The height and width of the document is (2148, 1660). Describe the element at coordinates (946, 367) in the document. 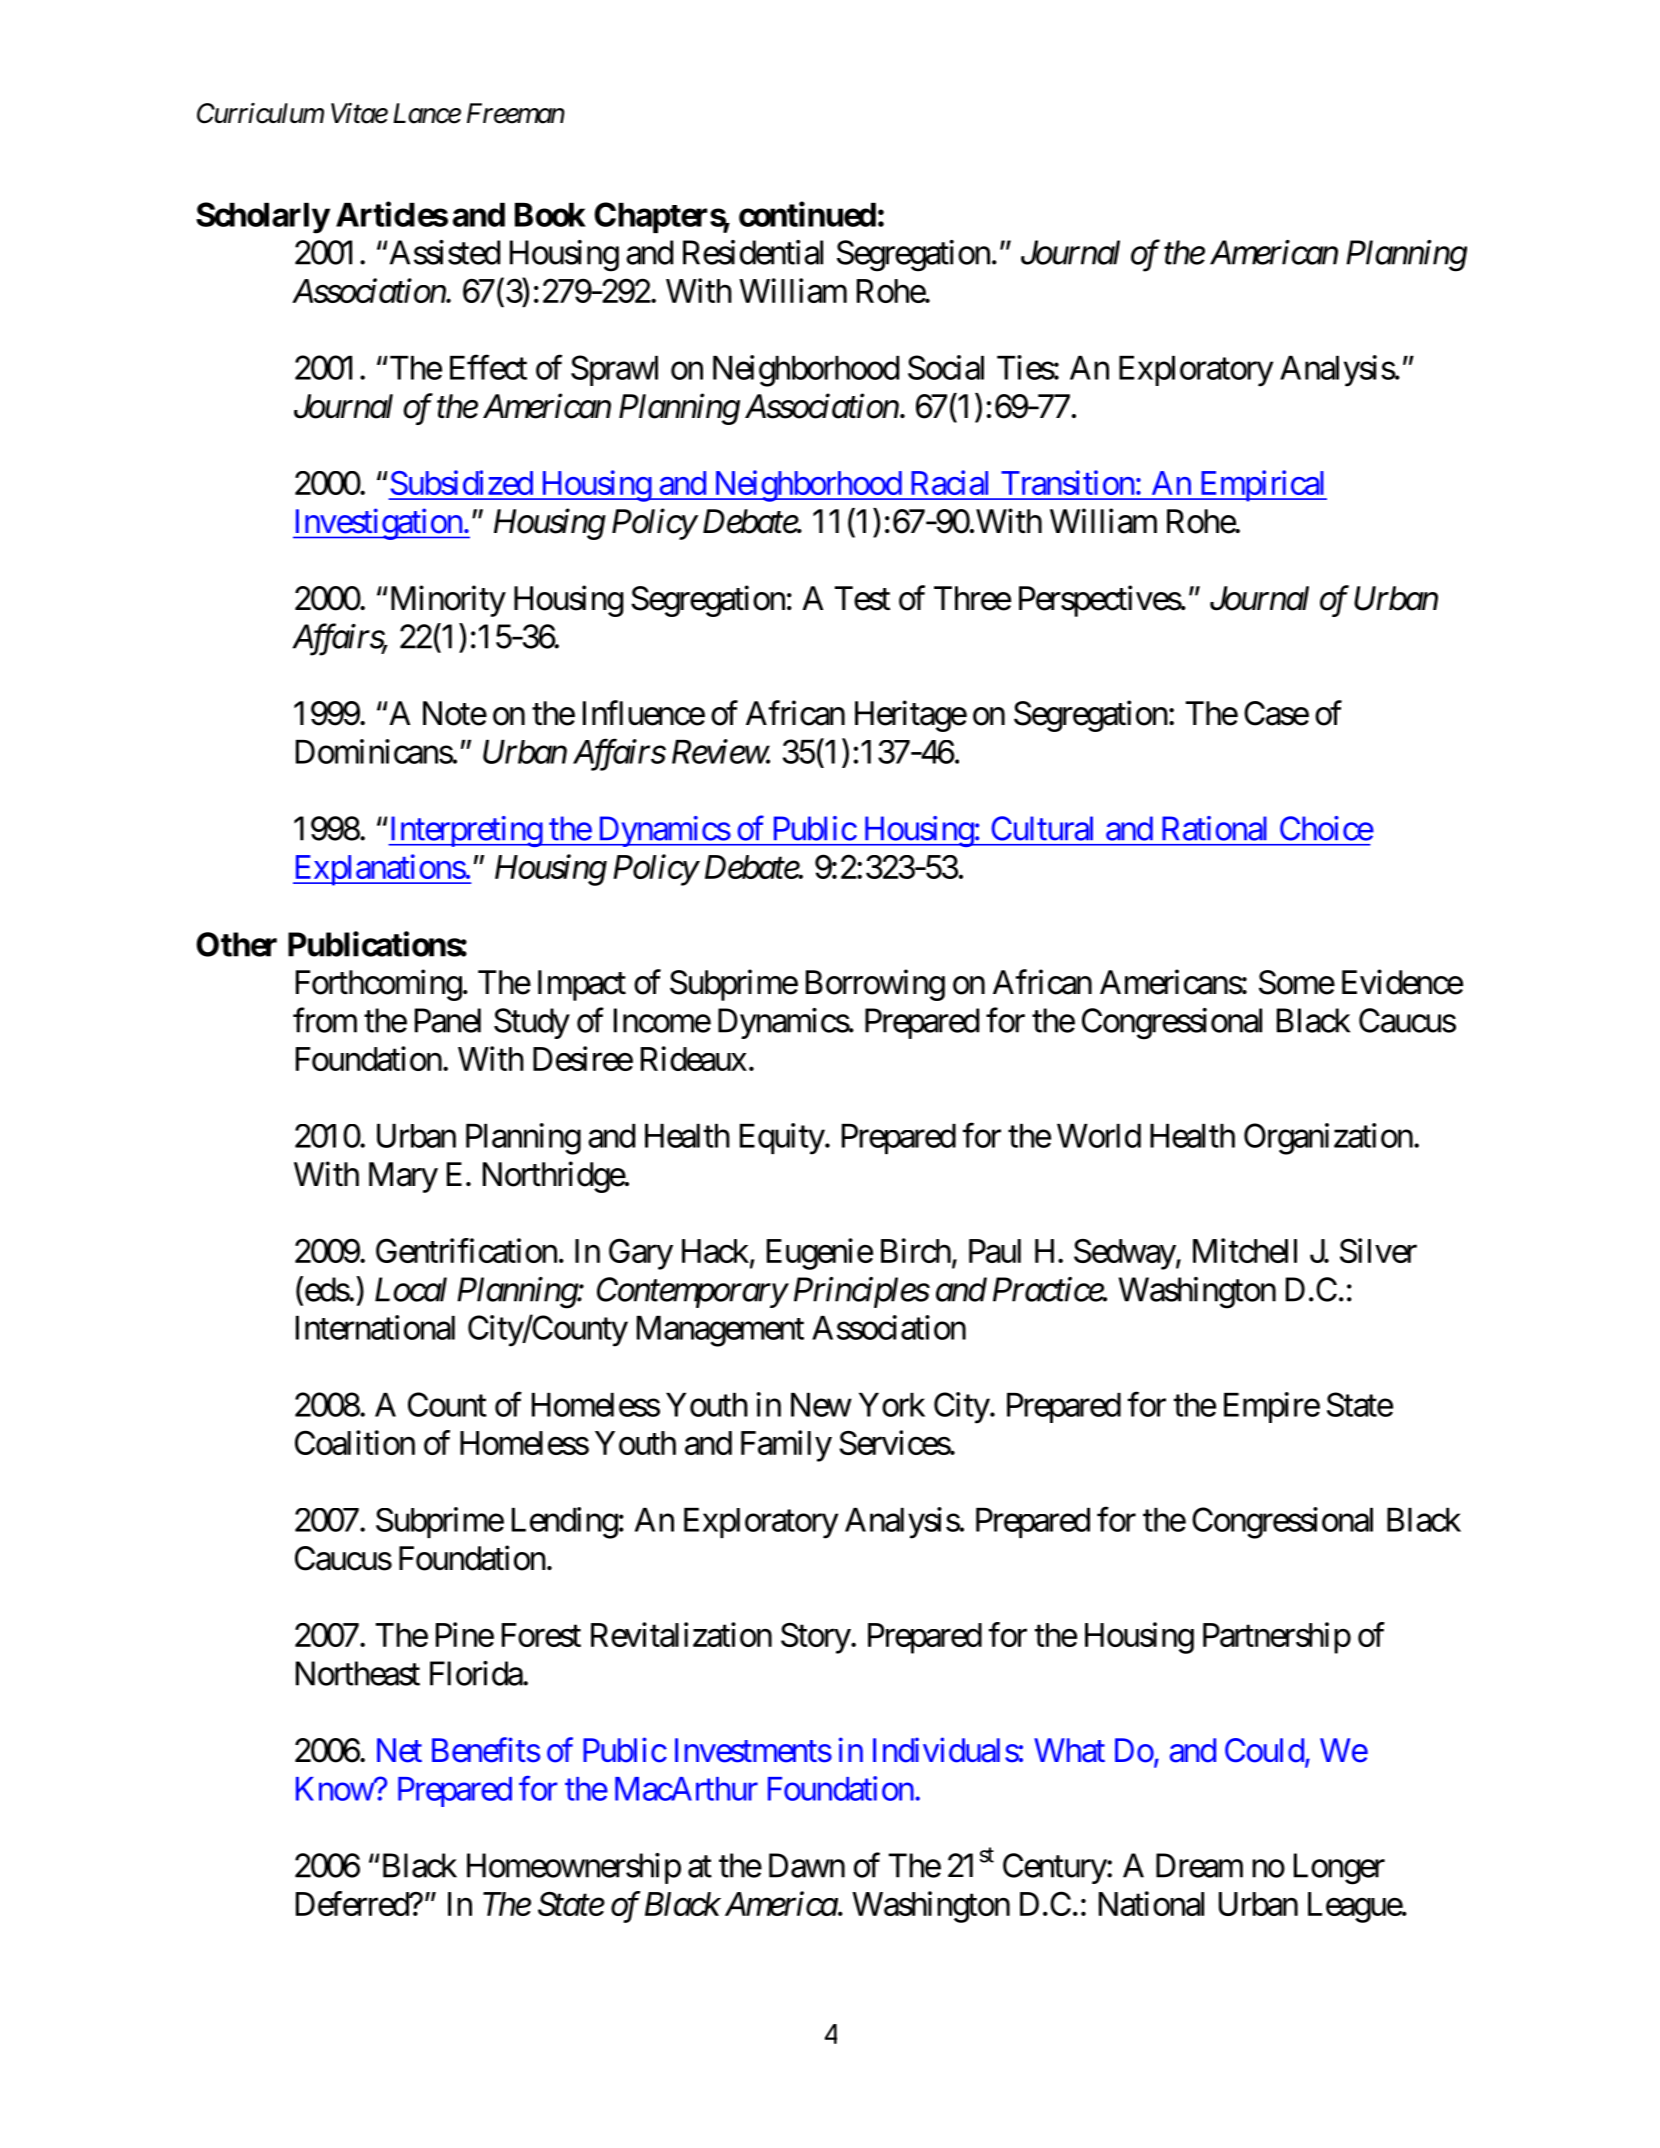

I see `Social` at that location.
